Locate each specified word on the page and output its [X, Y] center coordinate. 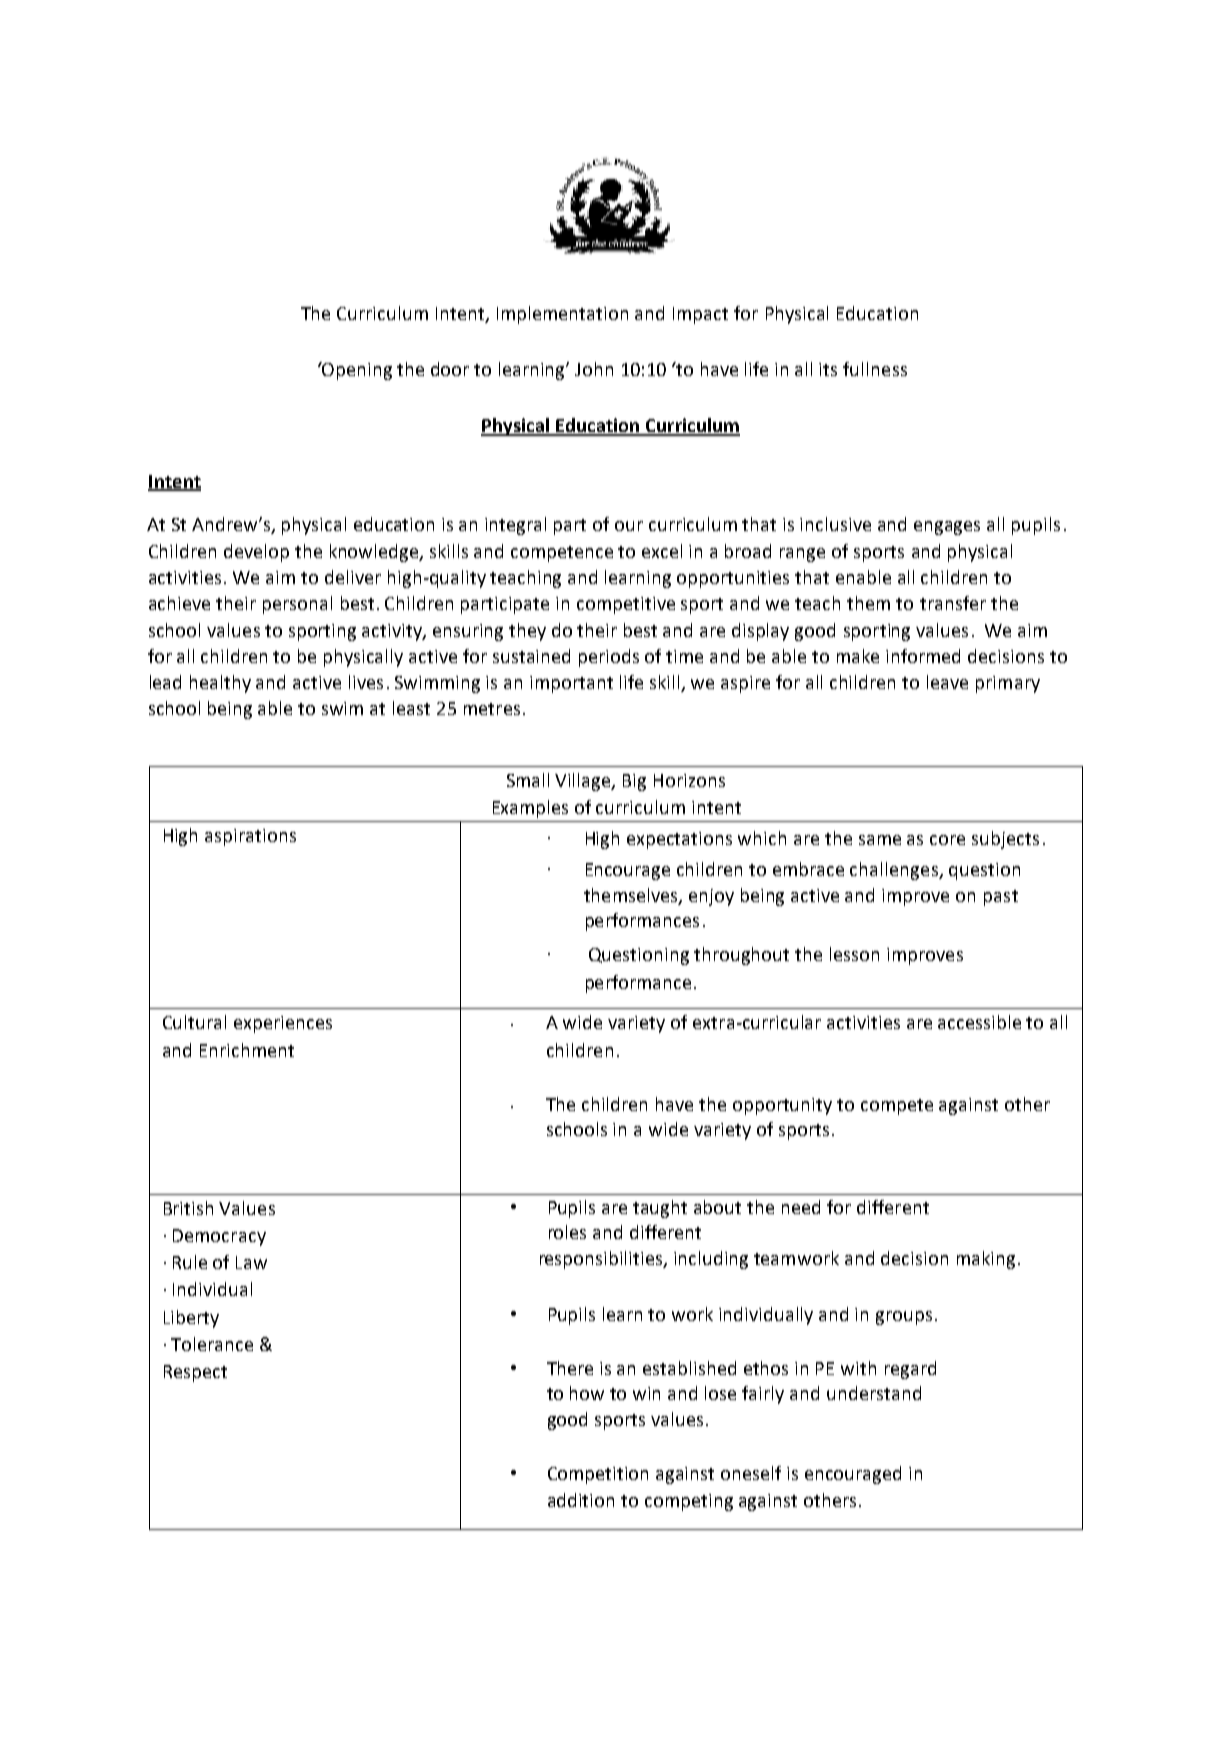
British [188, 1208]
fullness [875, 369]
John [594, 369]
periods [609, 658]
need [801, 1207]
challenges [895, 871]
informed [923, 656]
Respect [195, 1373]
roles [567, 1232]
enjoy [711, 897]
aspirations [250, 837]
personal [297, 605]
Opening [356, 371]
